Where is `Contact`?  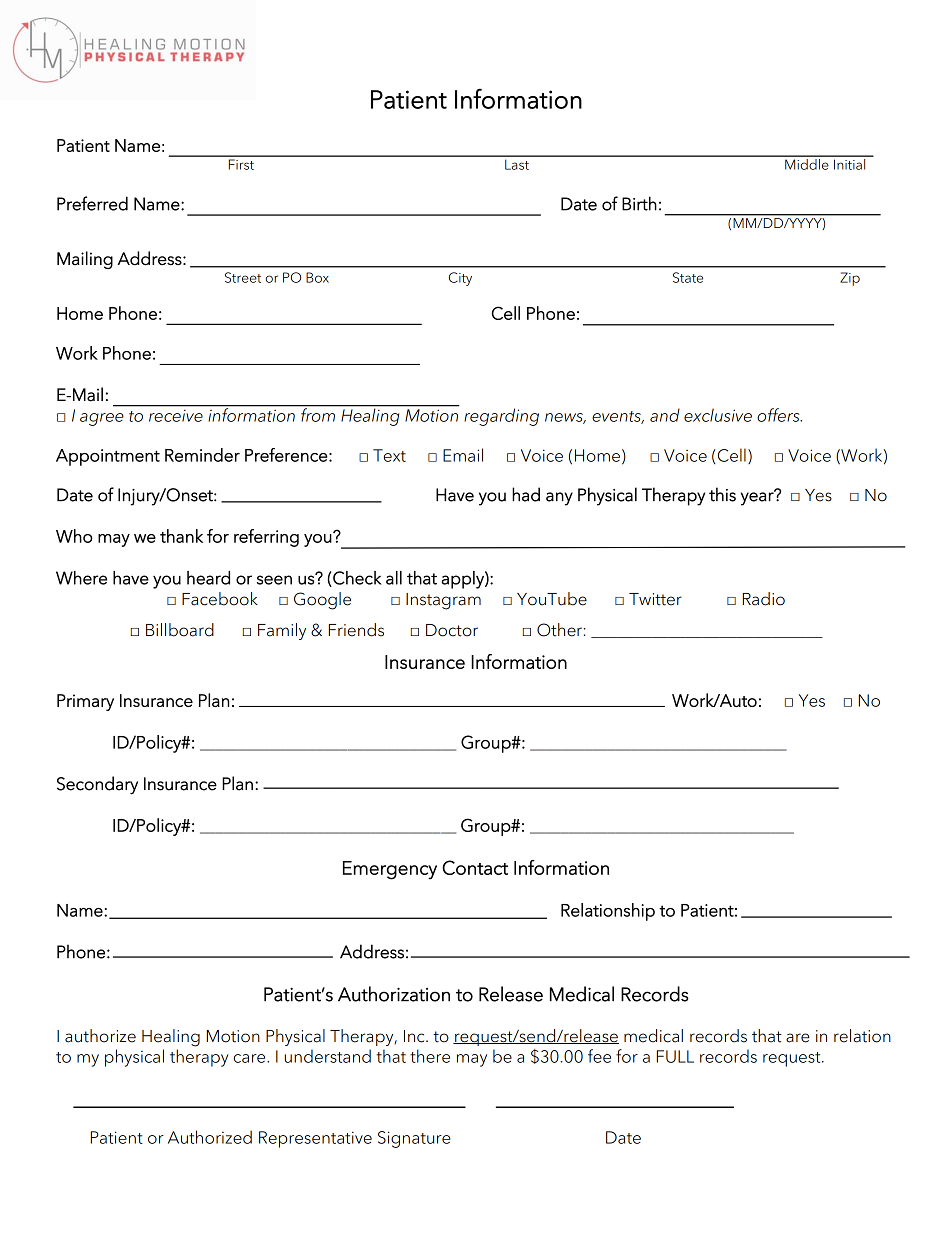
Contact is located at coordinates (475, 867).
